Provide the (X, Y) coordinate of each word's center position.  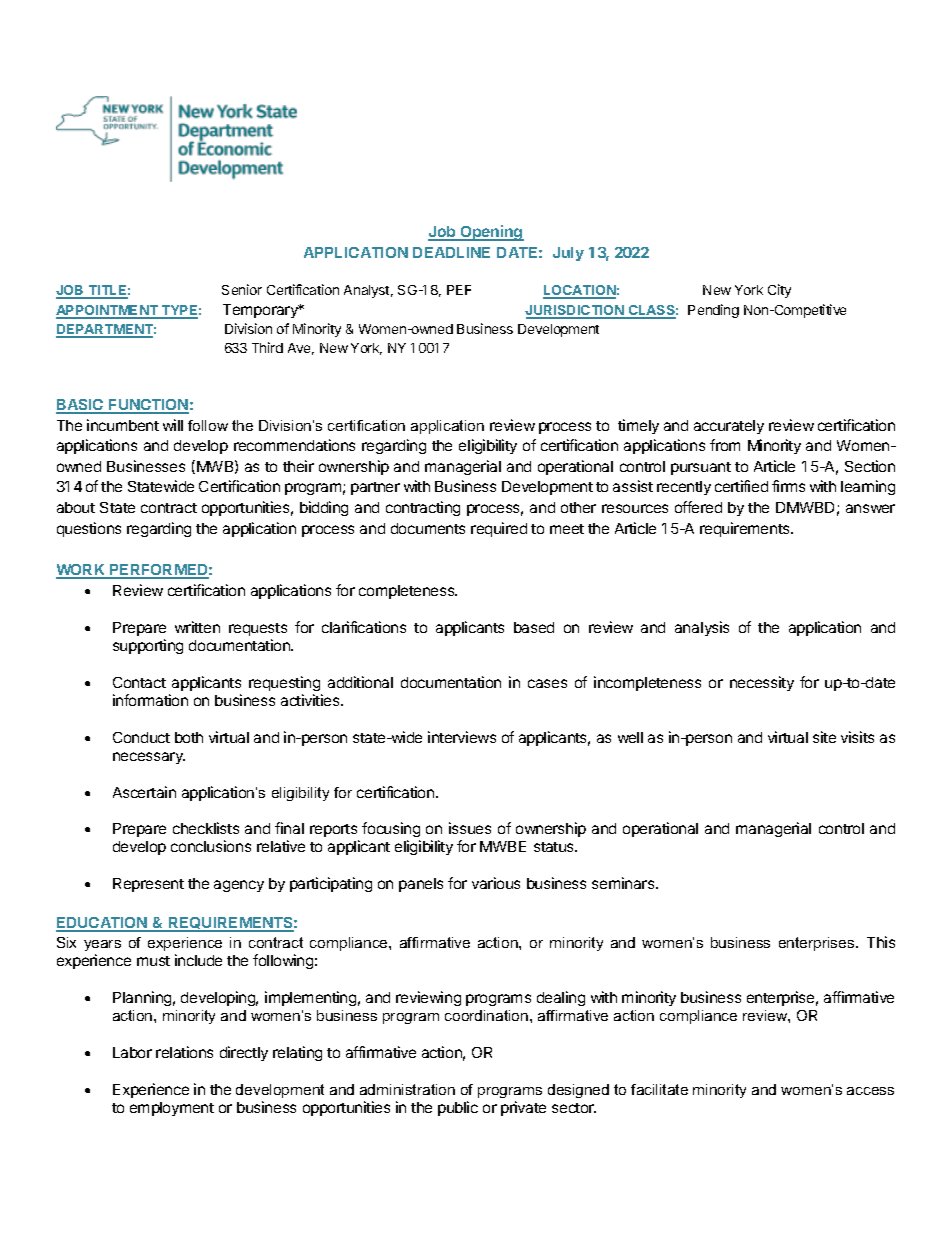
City (779, 291)
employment (172, 1109)
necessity (762, 683)
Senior (242, 289)
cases (547, 683)
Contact (139, 682)
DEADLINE (451, 252)
